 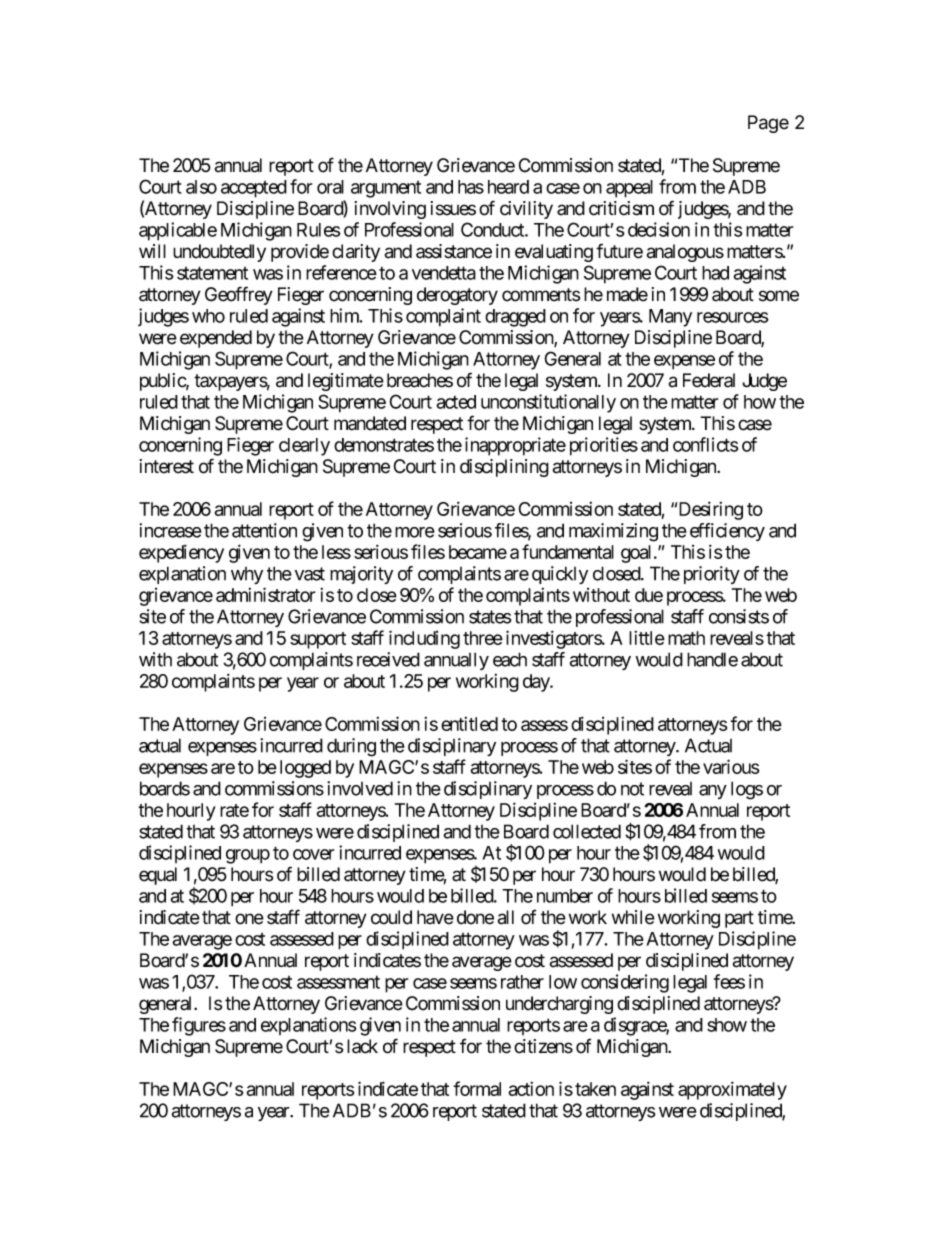 I want to click on math, so click(x=686, y=638).
